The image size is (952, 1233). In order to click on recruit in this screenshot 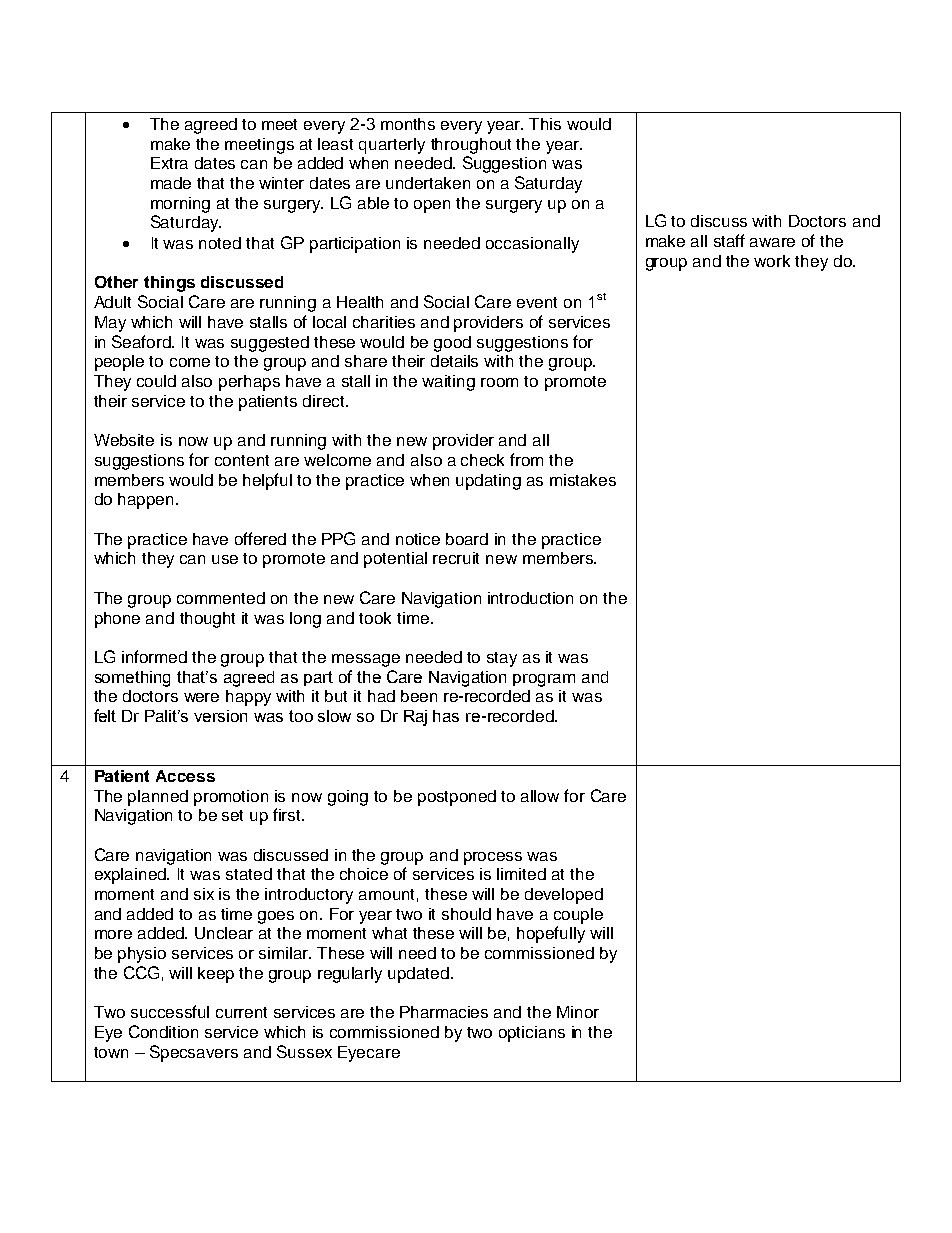, I will do `click(456, 558)`.
